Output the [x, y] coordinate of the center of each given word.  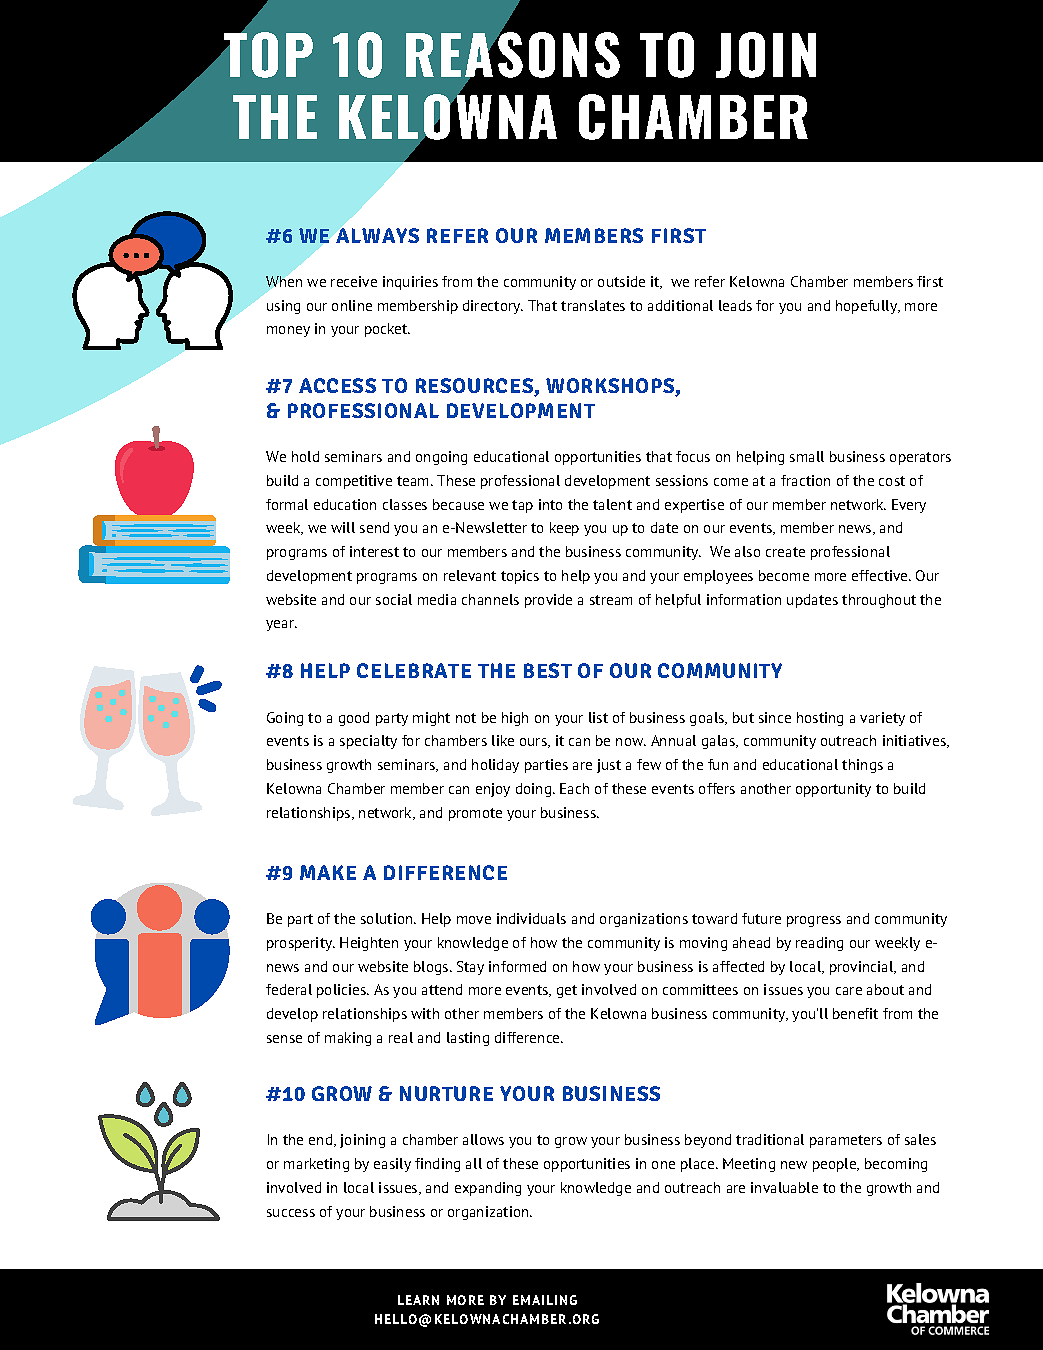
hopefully [868, 307]
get [567, 991]
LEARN [418, 1300]
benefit [855, 1013]
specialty [368, 742]
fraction [805, 480]
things [862, 766]
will [343, 527]
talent [612, 504]
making [348, 1039]
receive [354, 281]
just [609, 766]
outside [621, 281]
